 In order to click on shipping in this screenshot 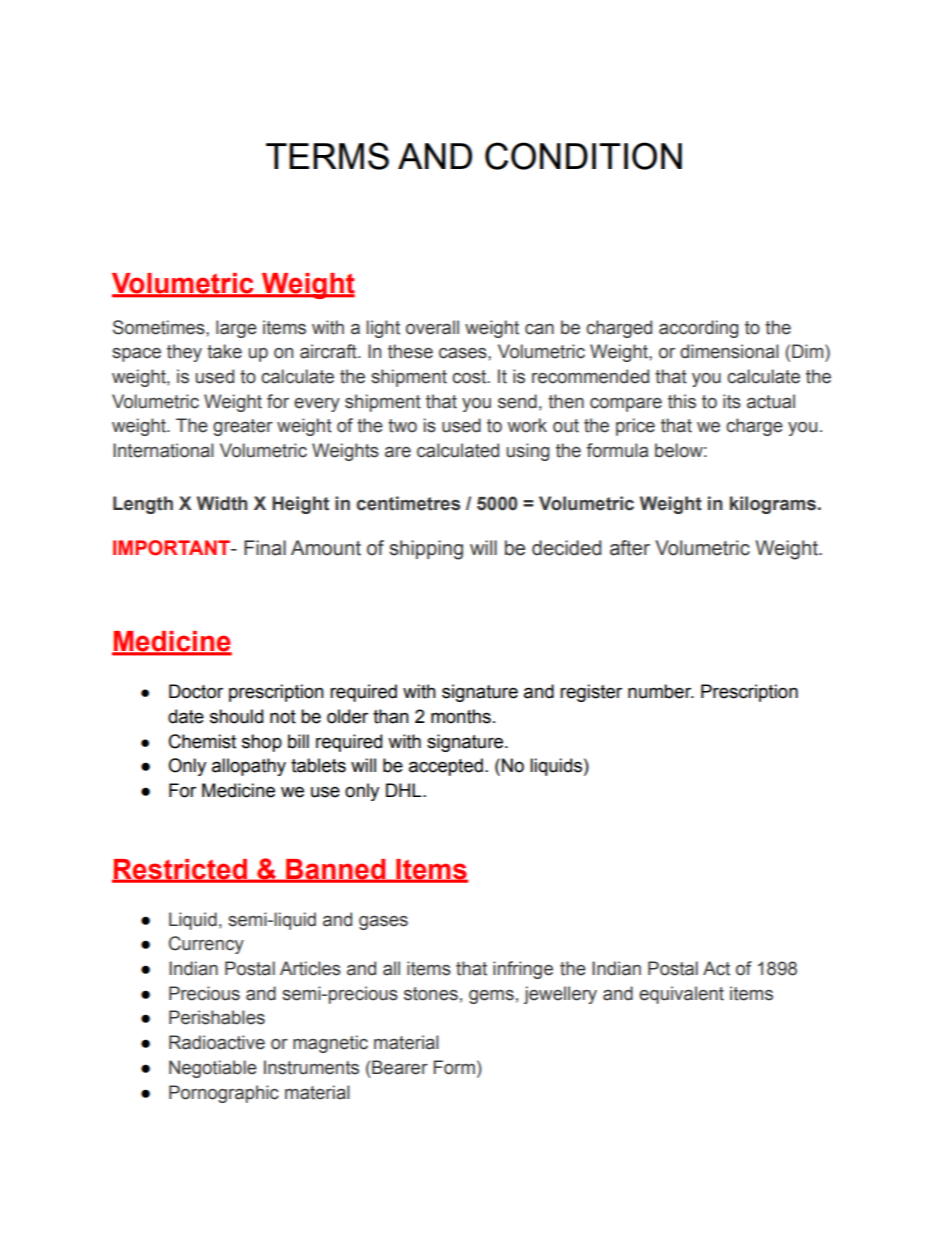, I will do `click(426, 550)`.
